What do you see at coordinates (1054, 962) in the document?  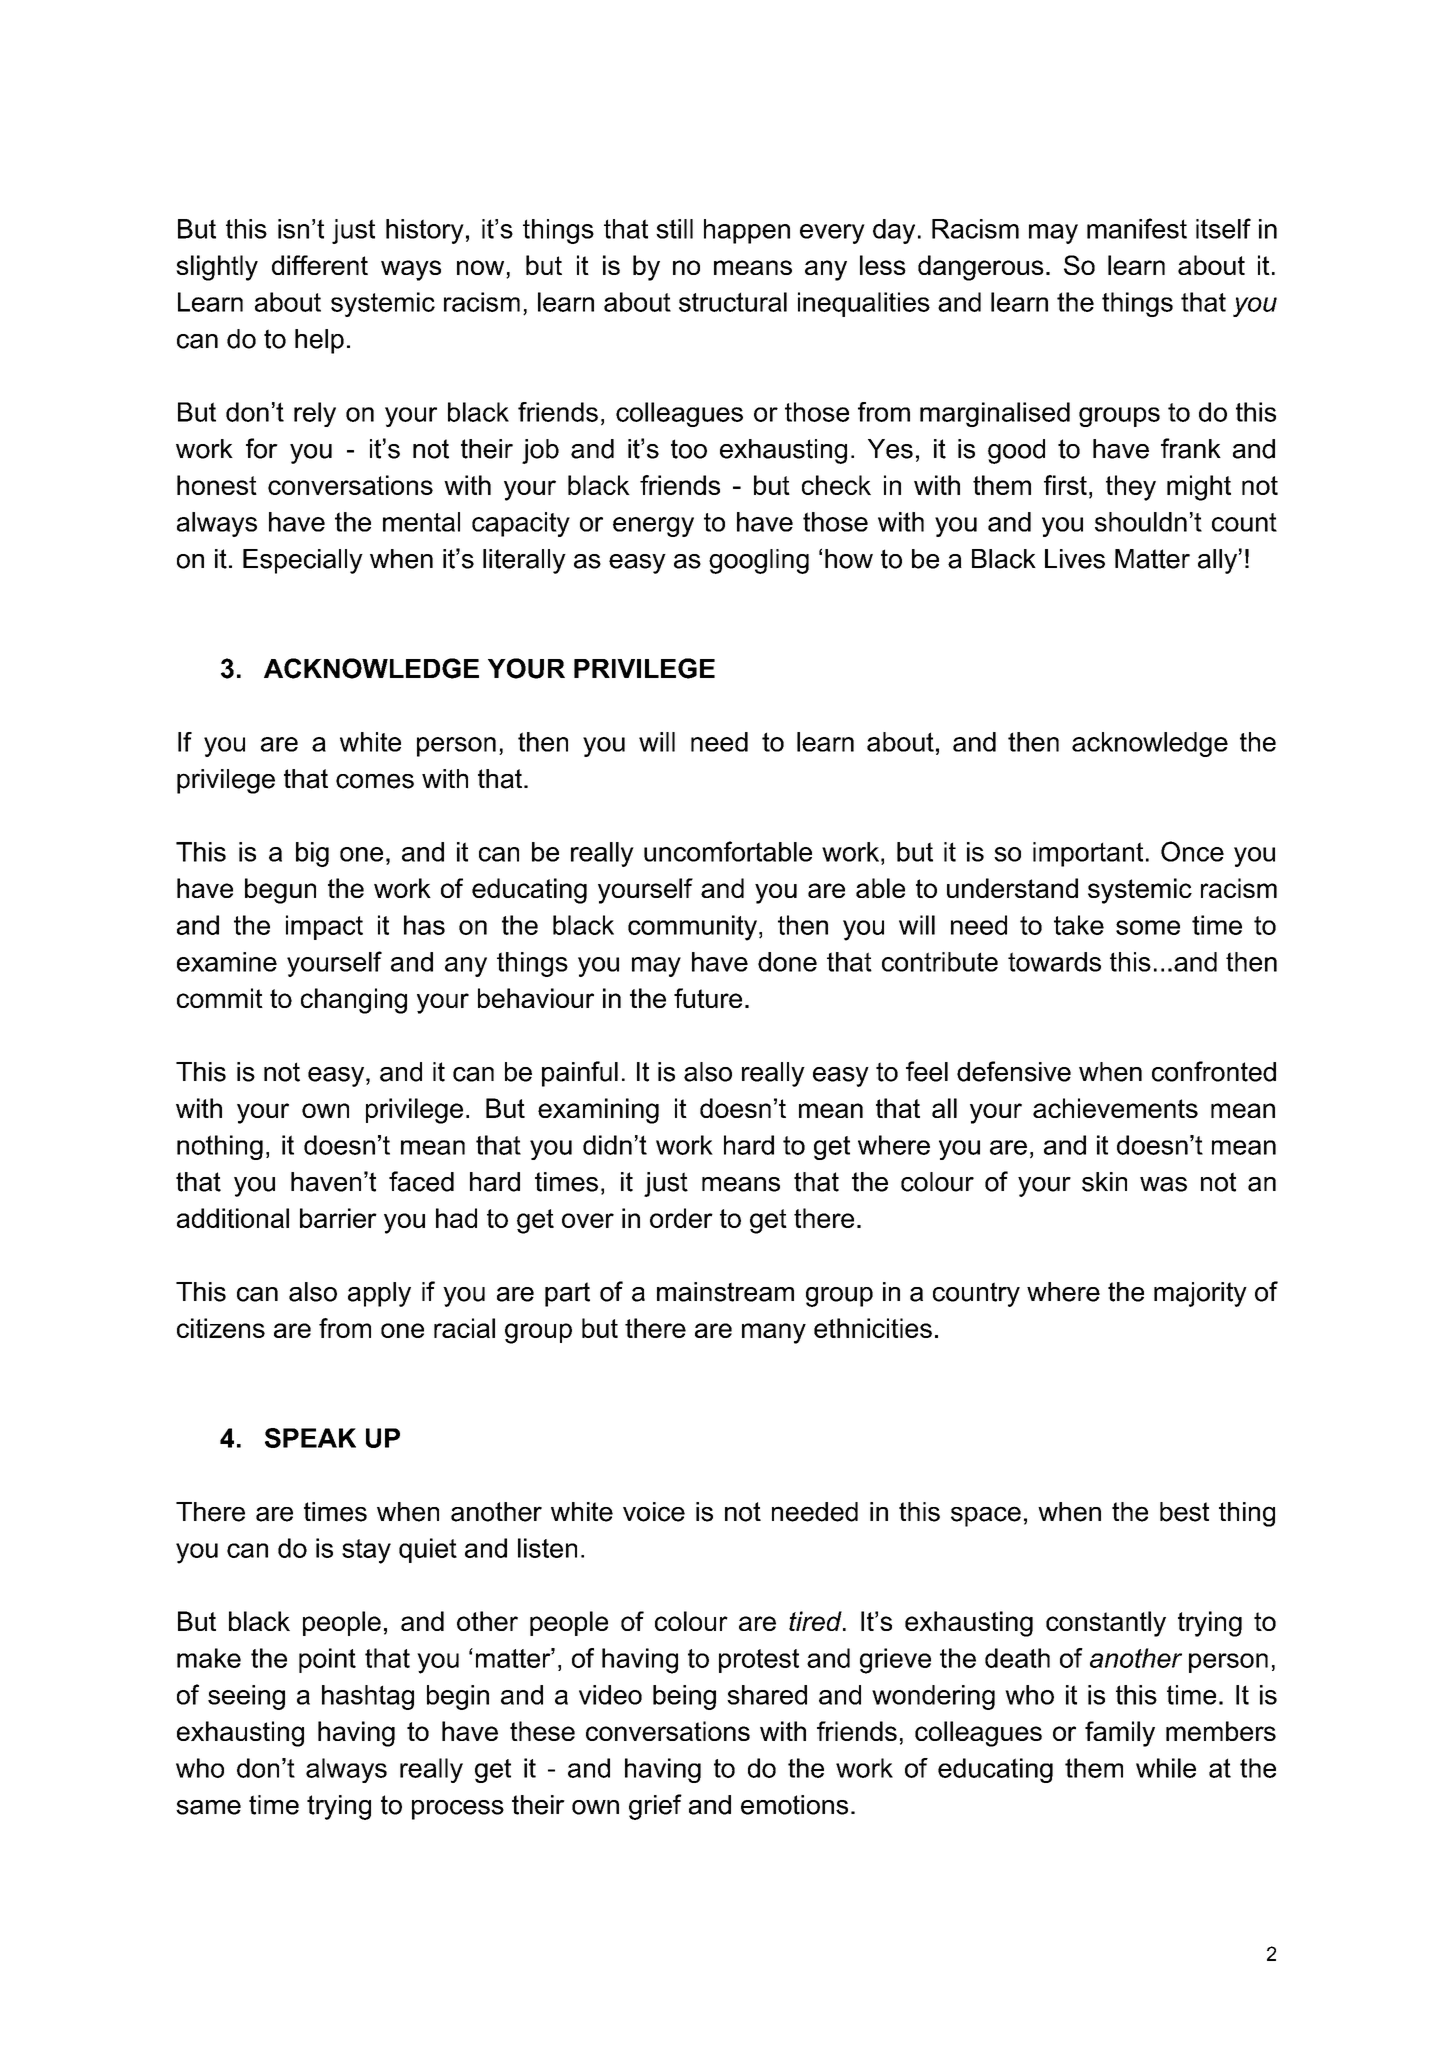 I see `towards` at bounding box center [1054, 962].
